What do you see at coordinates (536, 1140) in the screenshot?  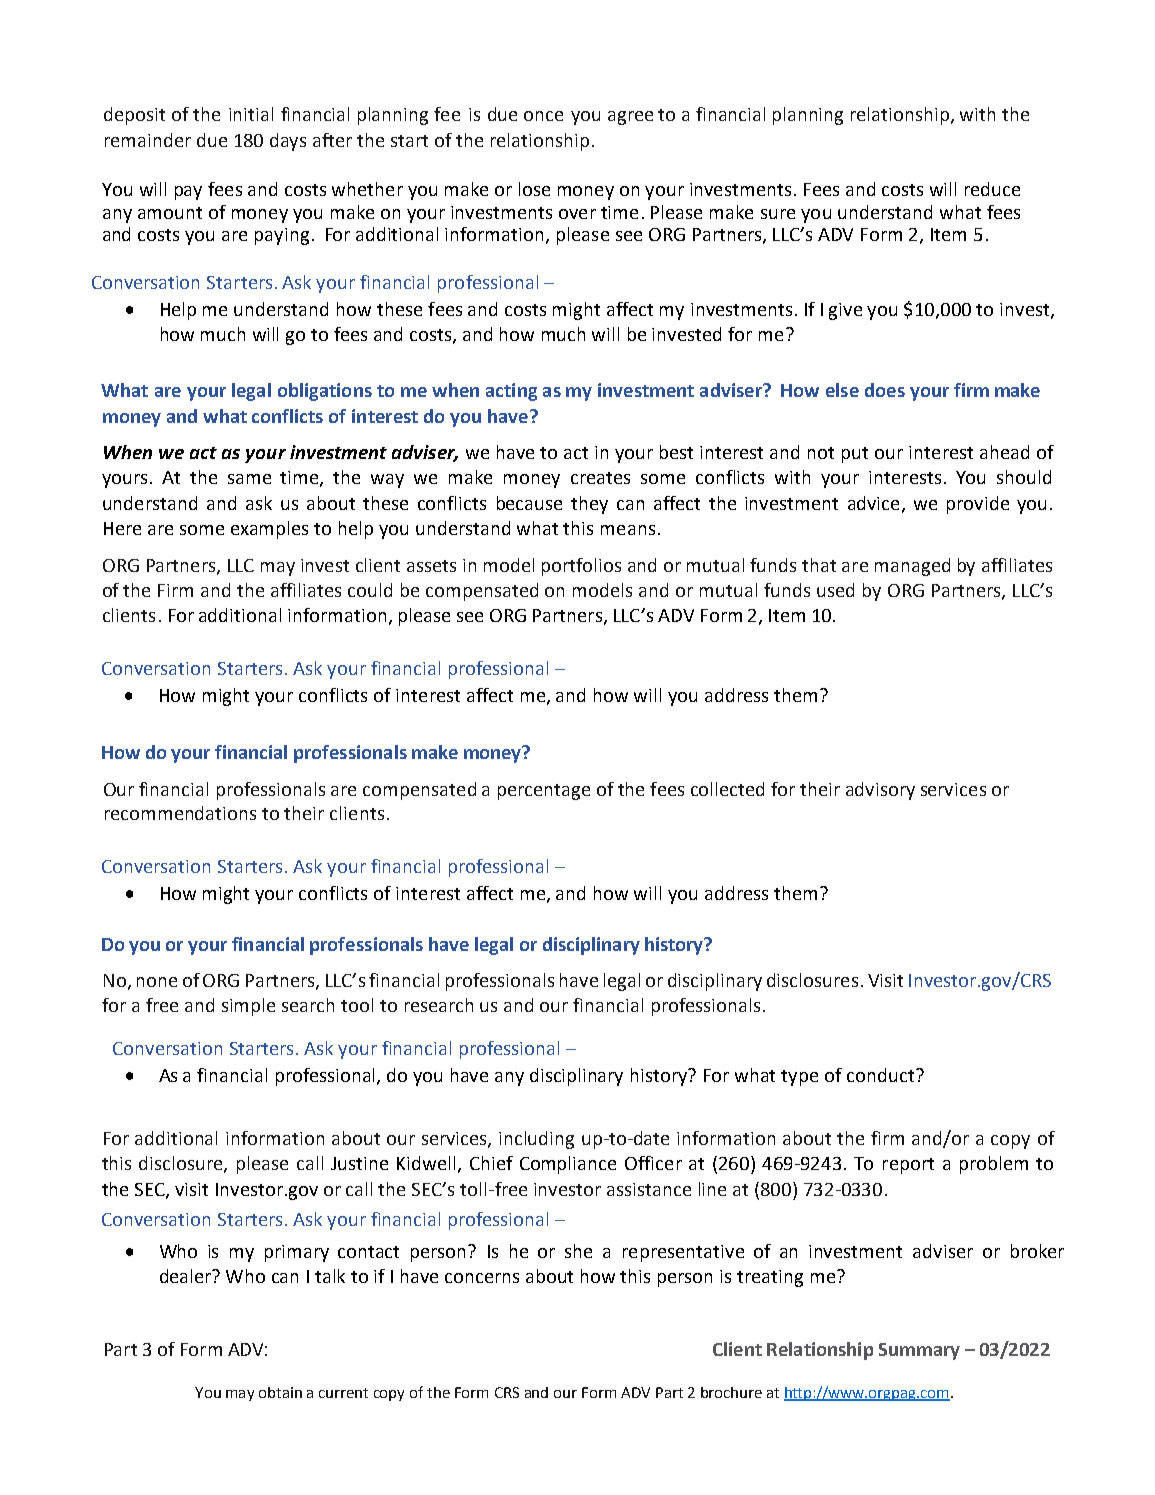 I see `including` at bounding box center [536, 1140].
